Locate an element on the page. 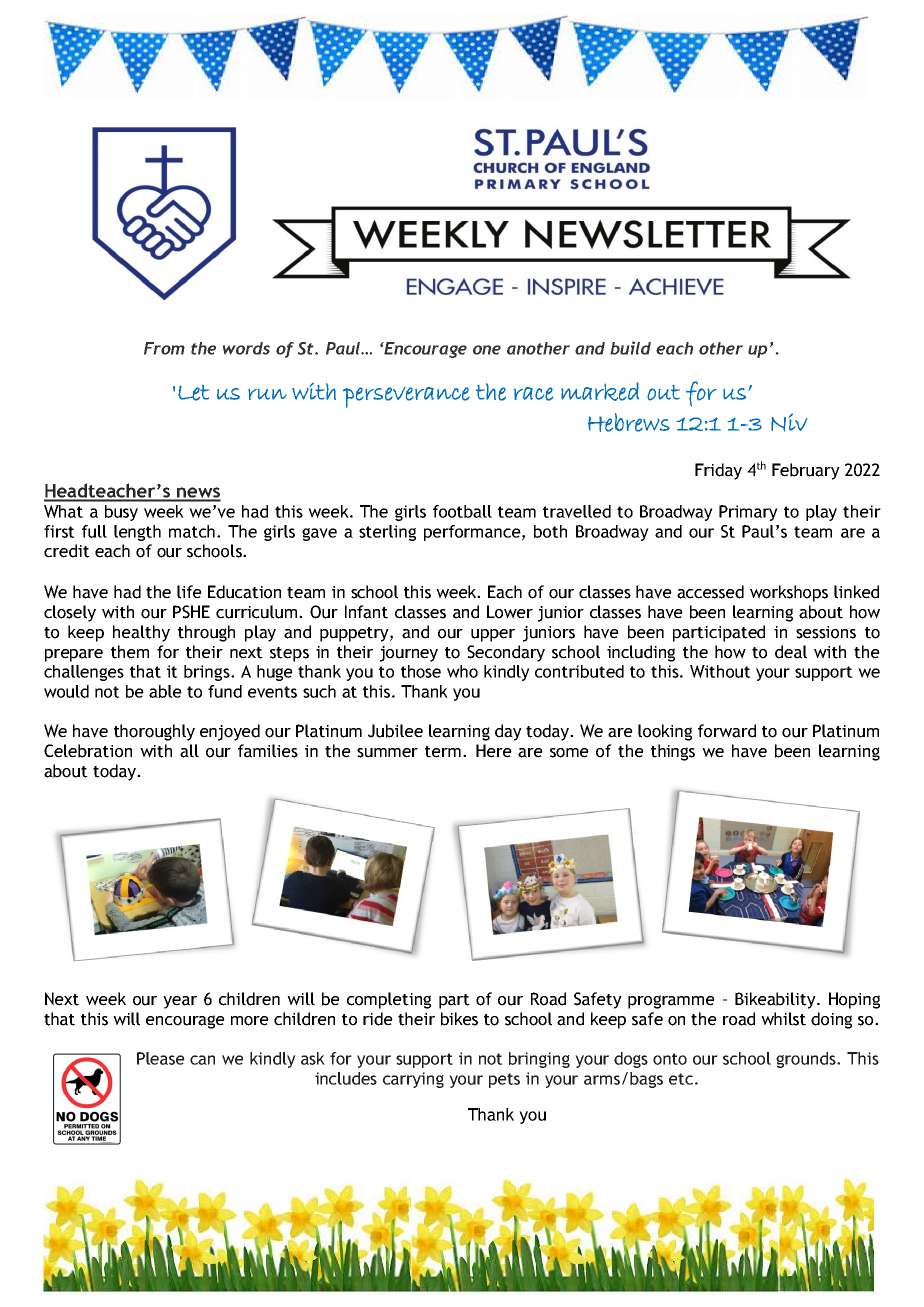  Celebration is located at coordinates (88, 751).
